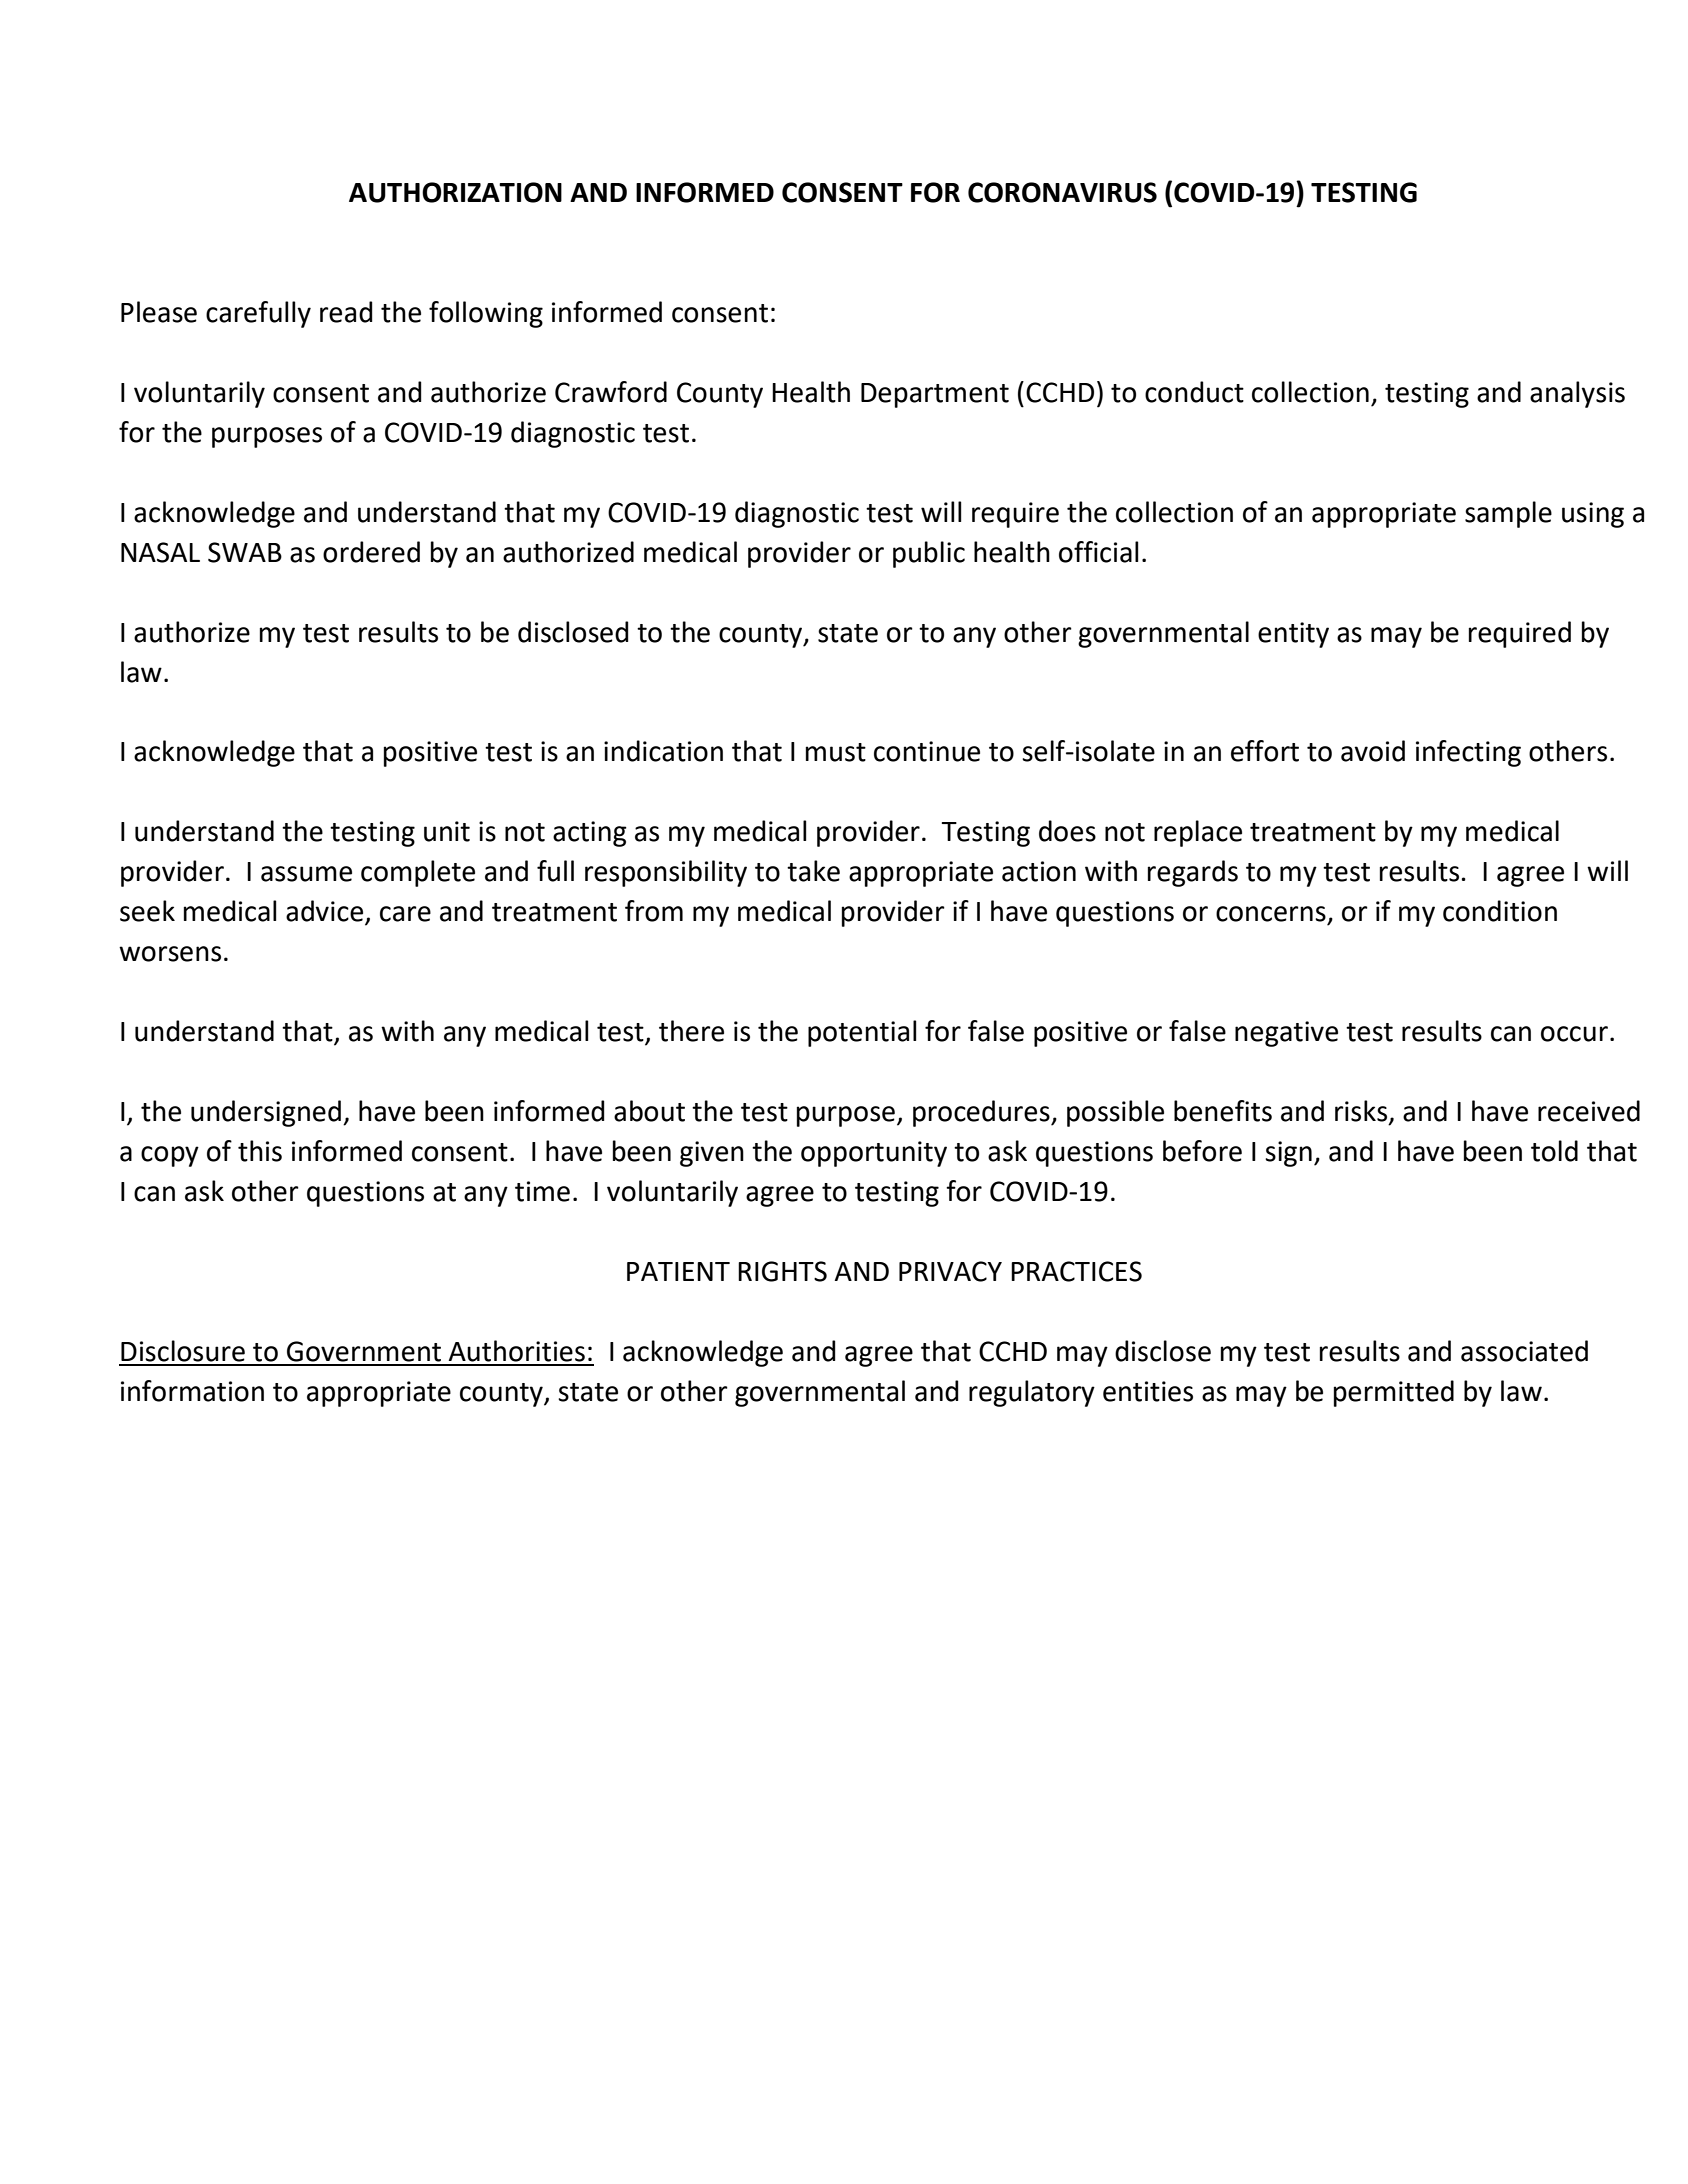  Describe the element at coordinates (1394, 1393) in the document. I see `permitted` at that location.
